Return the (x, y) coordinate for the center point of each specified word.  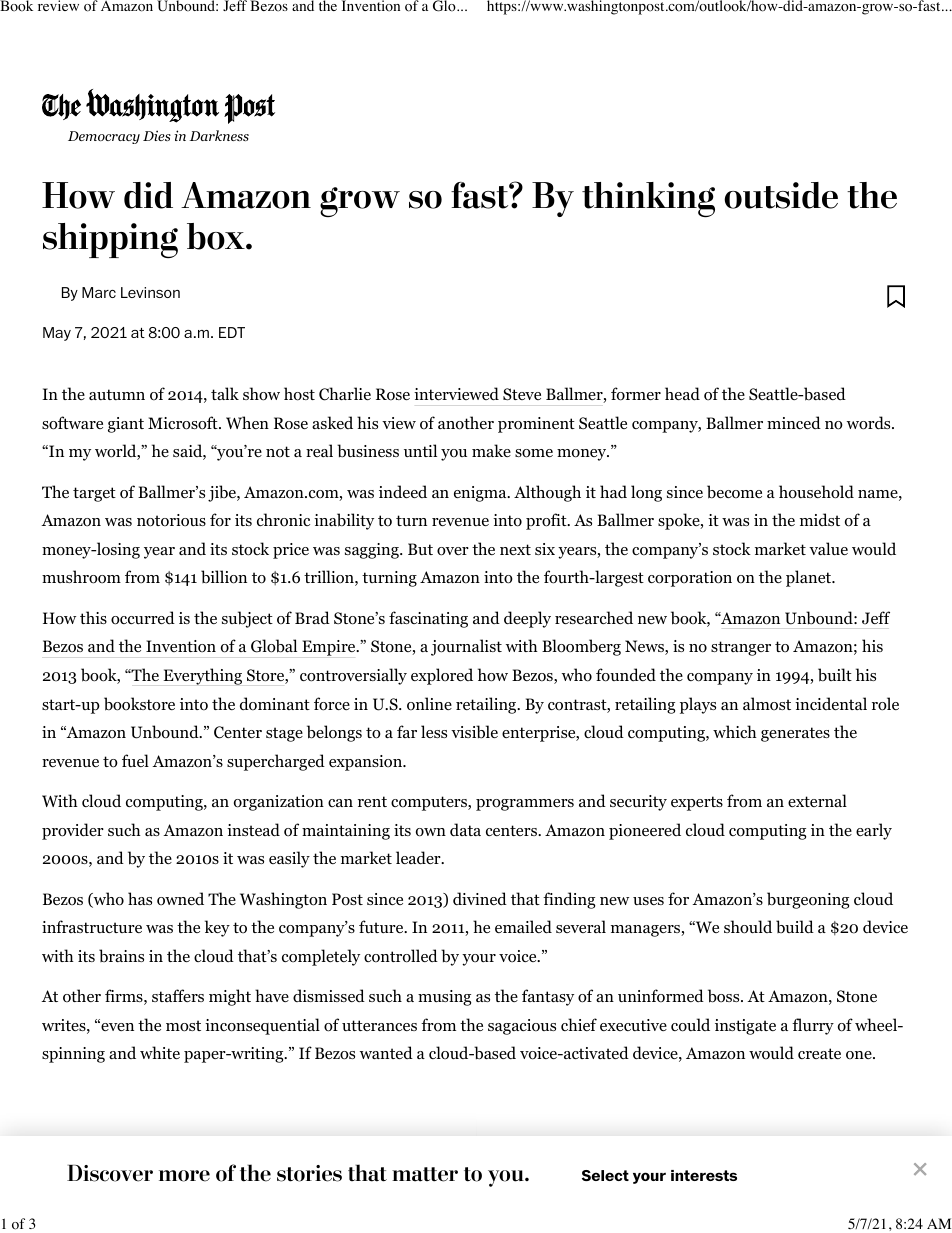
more (184, 1176)
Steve (522, 394)
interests (704, 1175)
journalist (466, 647)
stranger (741, 648)
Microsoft (184, 423)
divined (480, 898)
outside (781, 195)
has (140, 898)
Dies (157, 135)
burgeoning (808, 900)
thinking (648, 199)
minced (794, 422)
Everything (203, 676)
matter (425, 1174)
